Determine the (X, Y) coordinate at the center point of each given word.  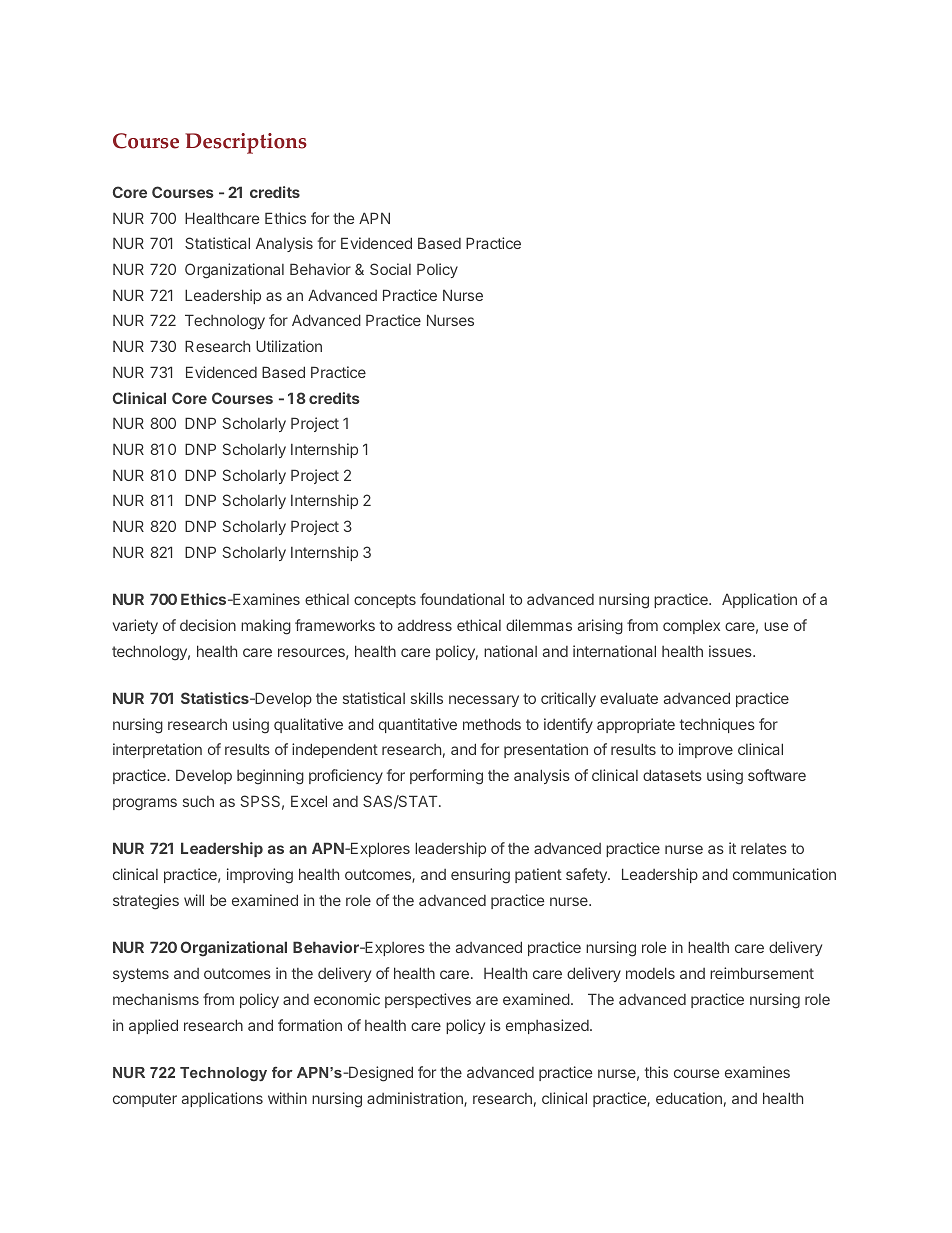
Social (390, 269)
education (689, 1098)
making (266, 627)
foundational (462, 599)
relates (764, 848)
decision (208, 625)
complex (691, 626)
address (425, 625)
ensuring (480, 876)
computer (145, 1100)
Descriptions (246, 143)
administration (416, 1099)
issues (731, 651)
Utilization (289, 346)
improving (260, 876)
